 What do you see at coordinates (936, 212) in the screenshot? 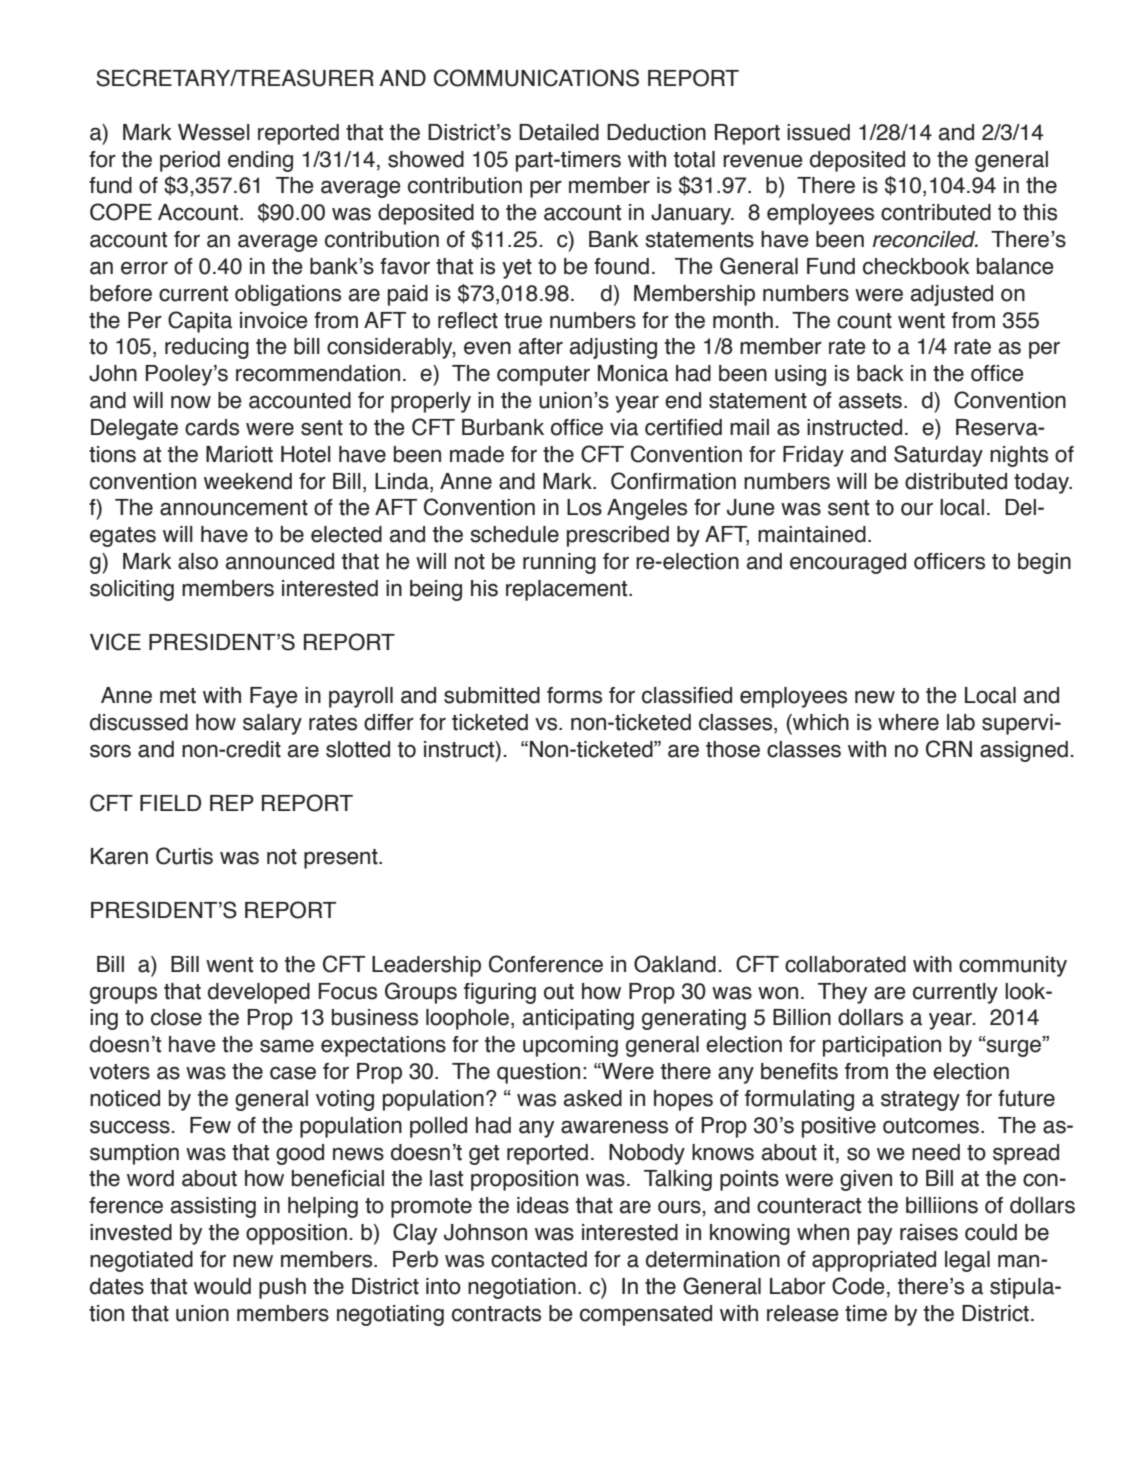
I see `contributed` at bounding box center [936, 212].
